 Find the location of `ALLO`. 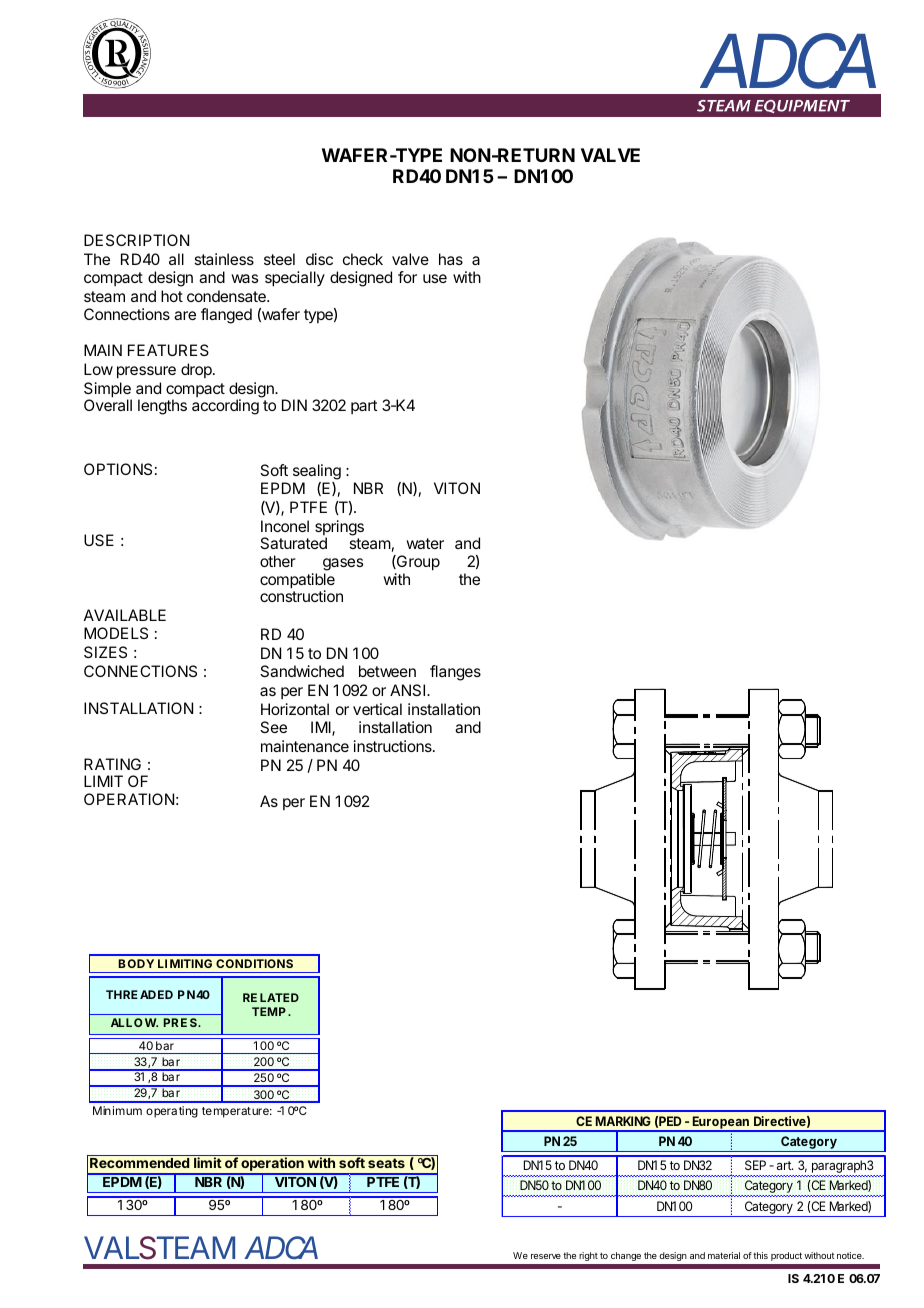

ALLO is located at coordinates (127, 1022).
